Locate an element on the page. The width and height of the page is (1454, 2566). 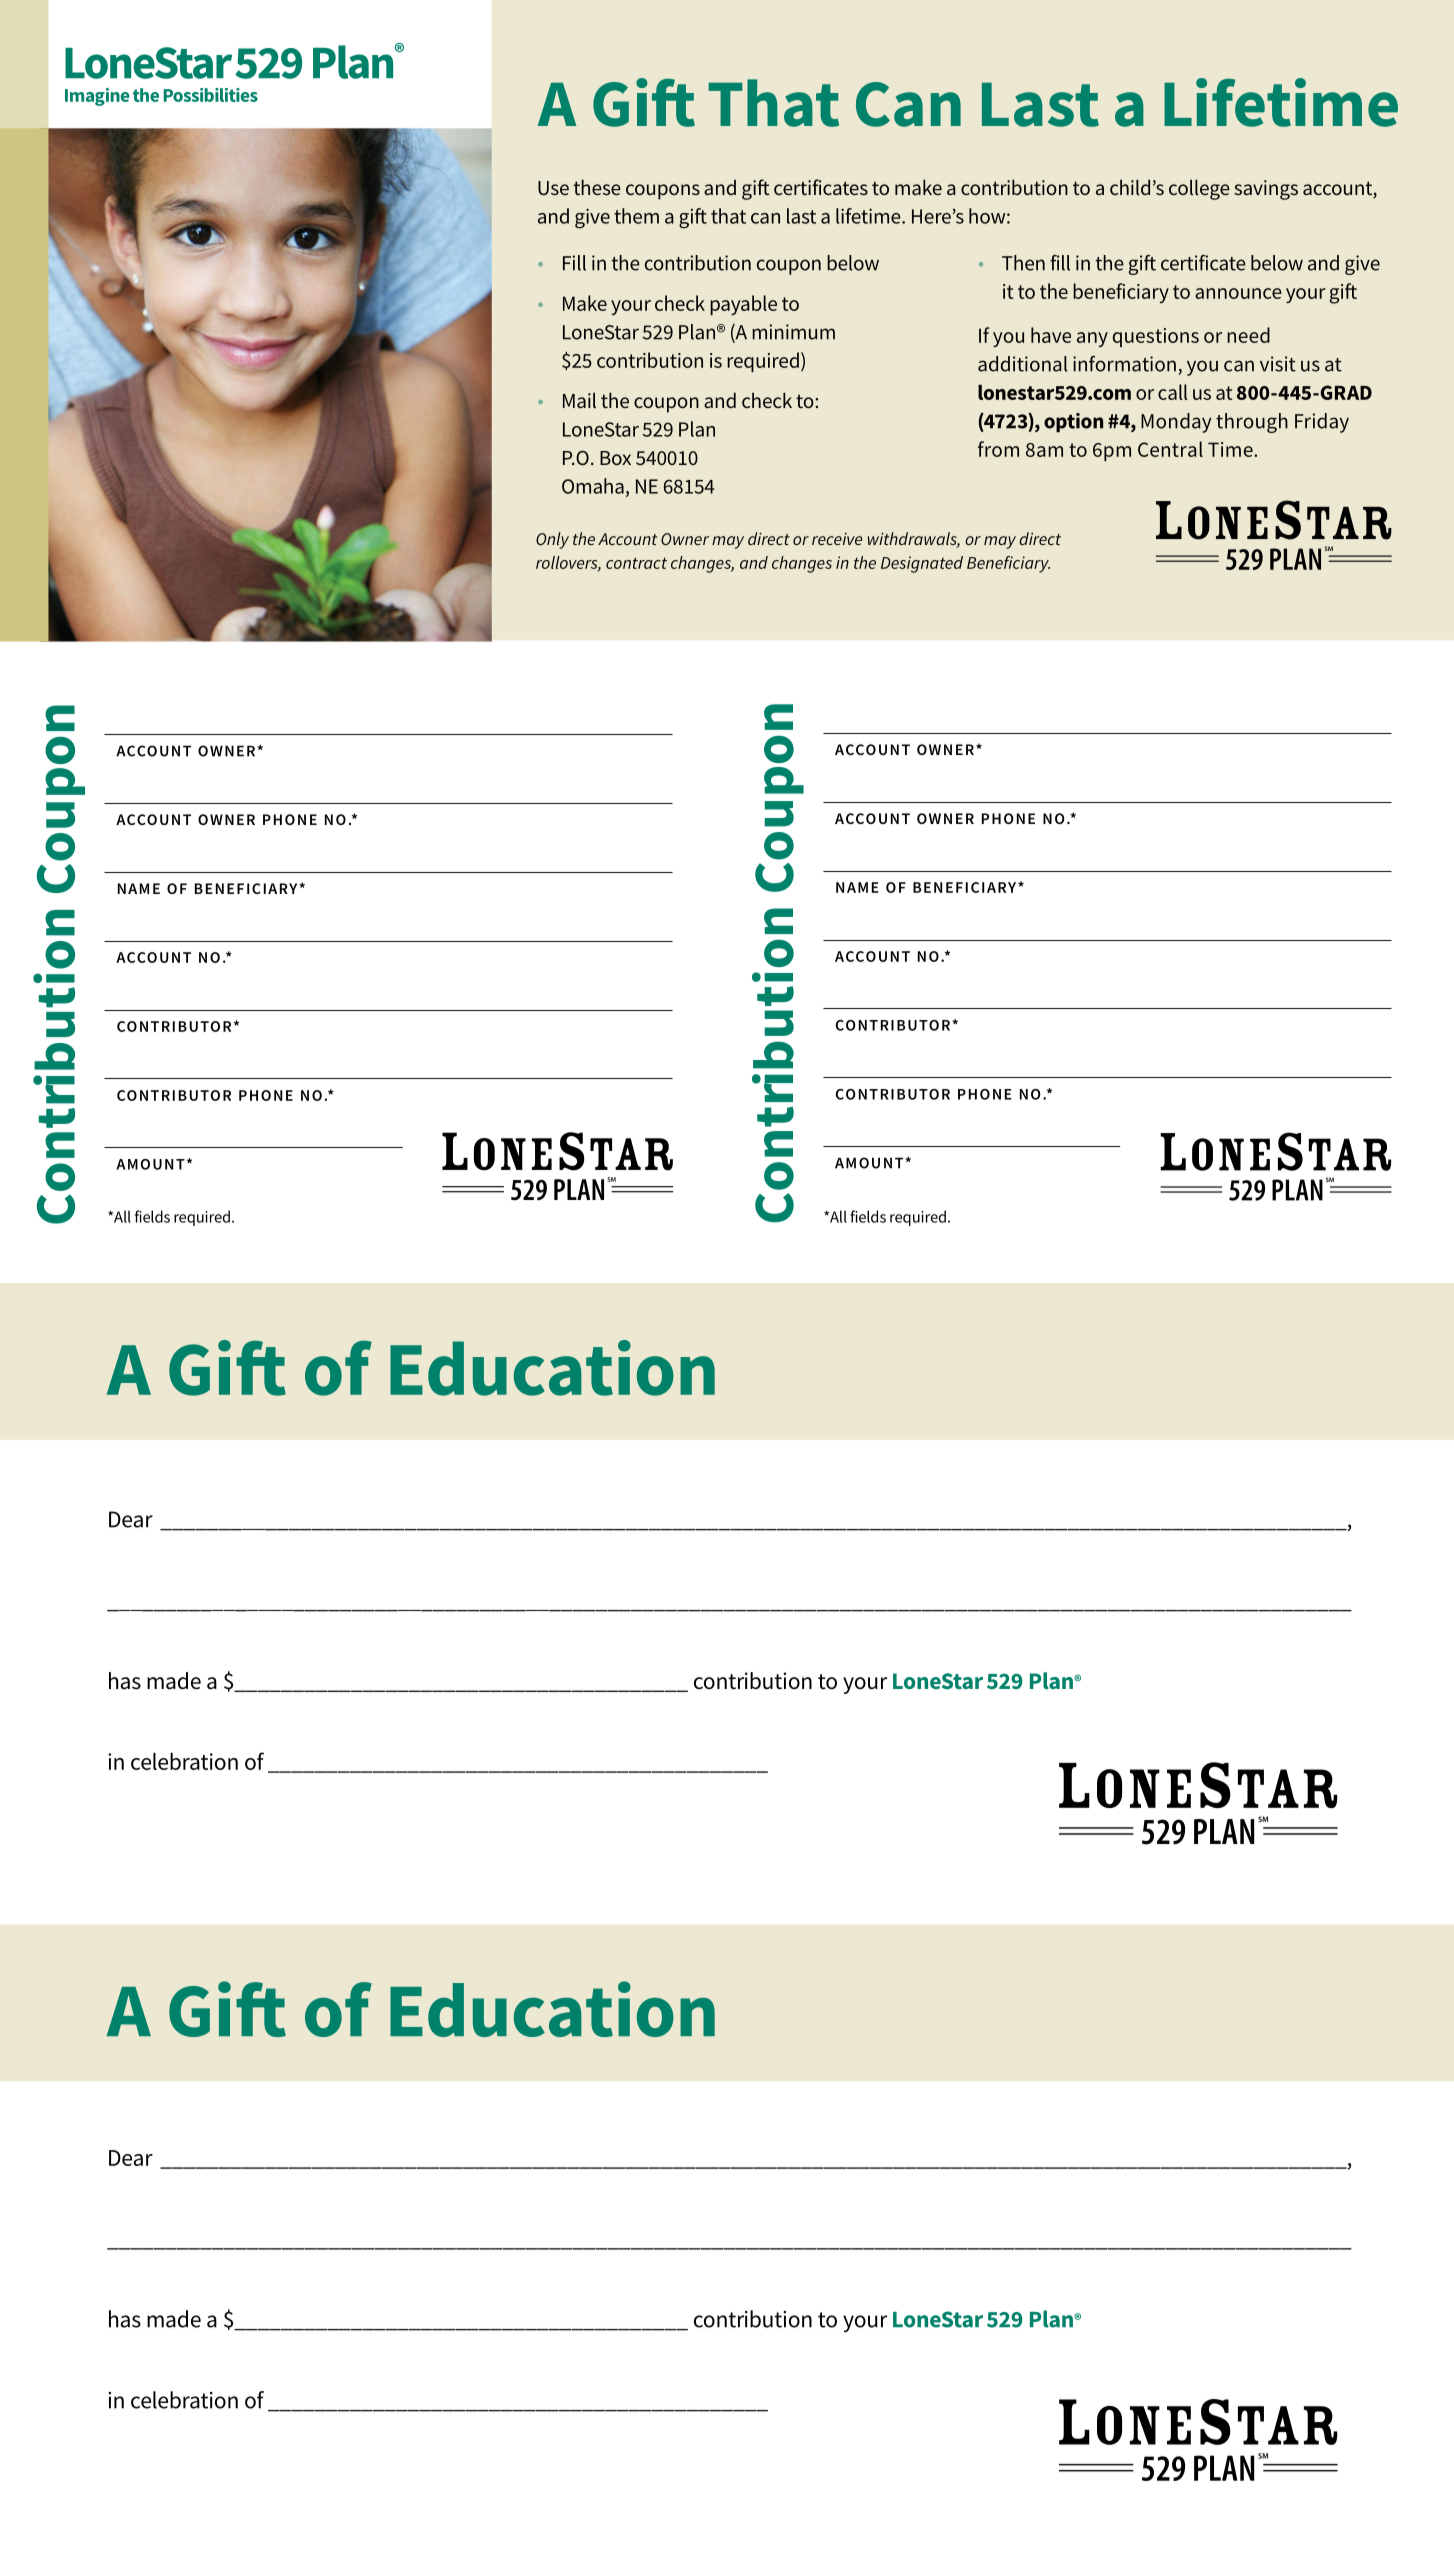
questions is located at coordinates (1156, 337).
